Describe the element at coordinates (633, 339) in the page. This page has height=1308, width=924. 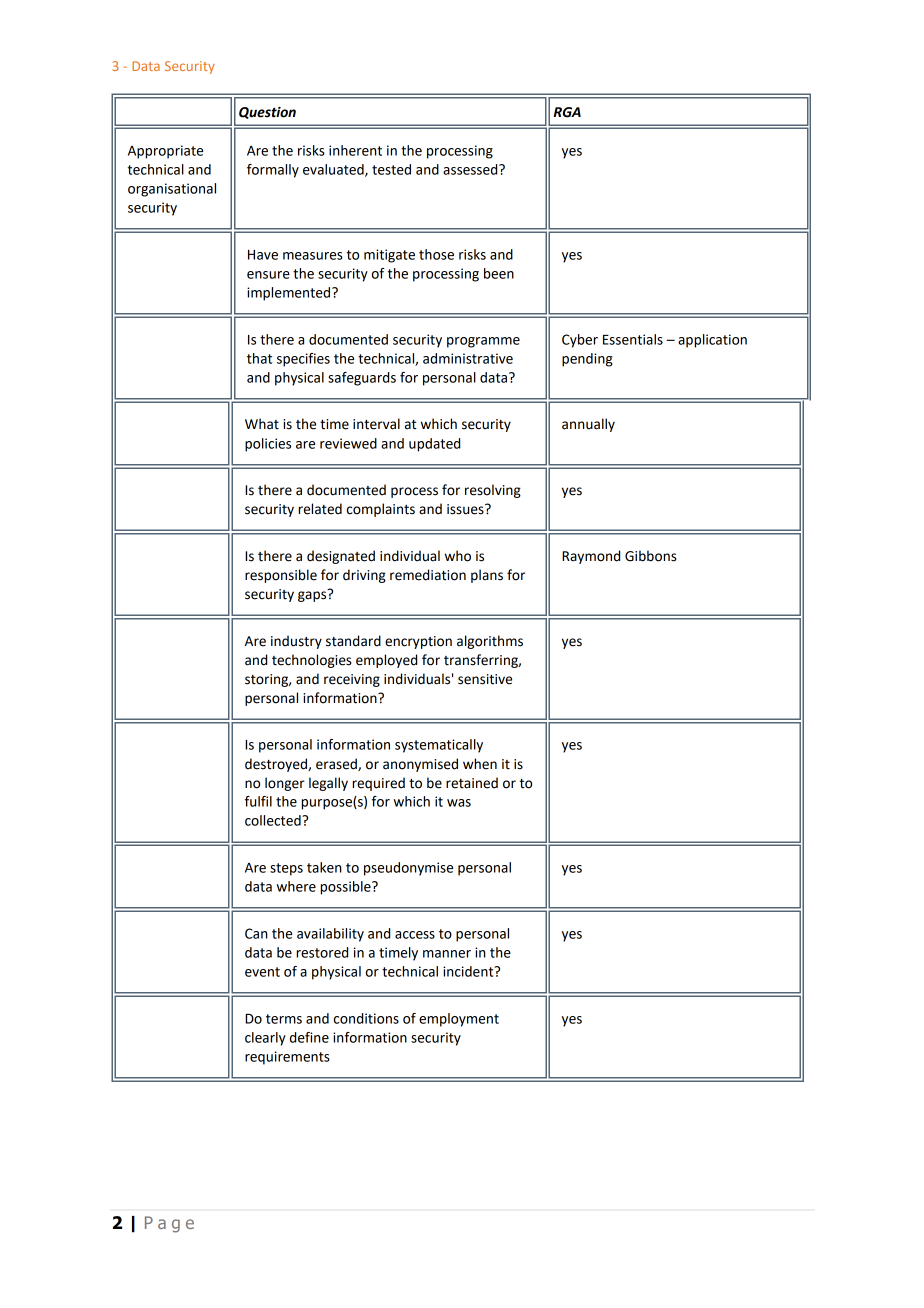
I see `Essentials` at that location.
